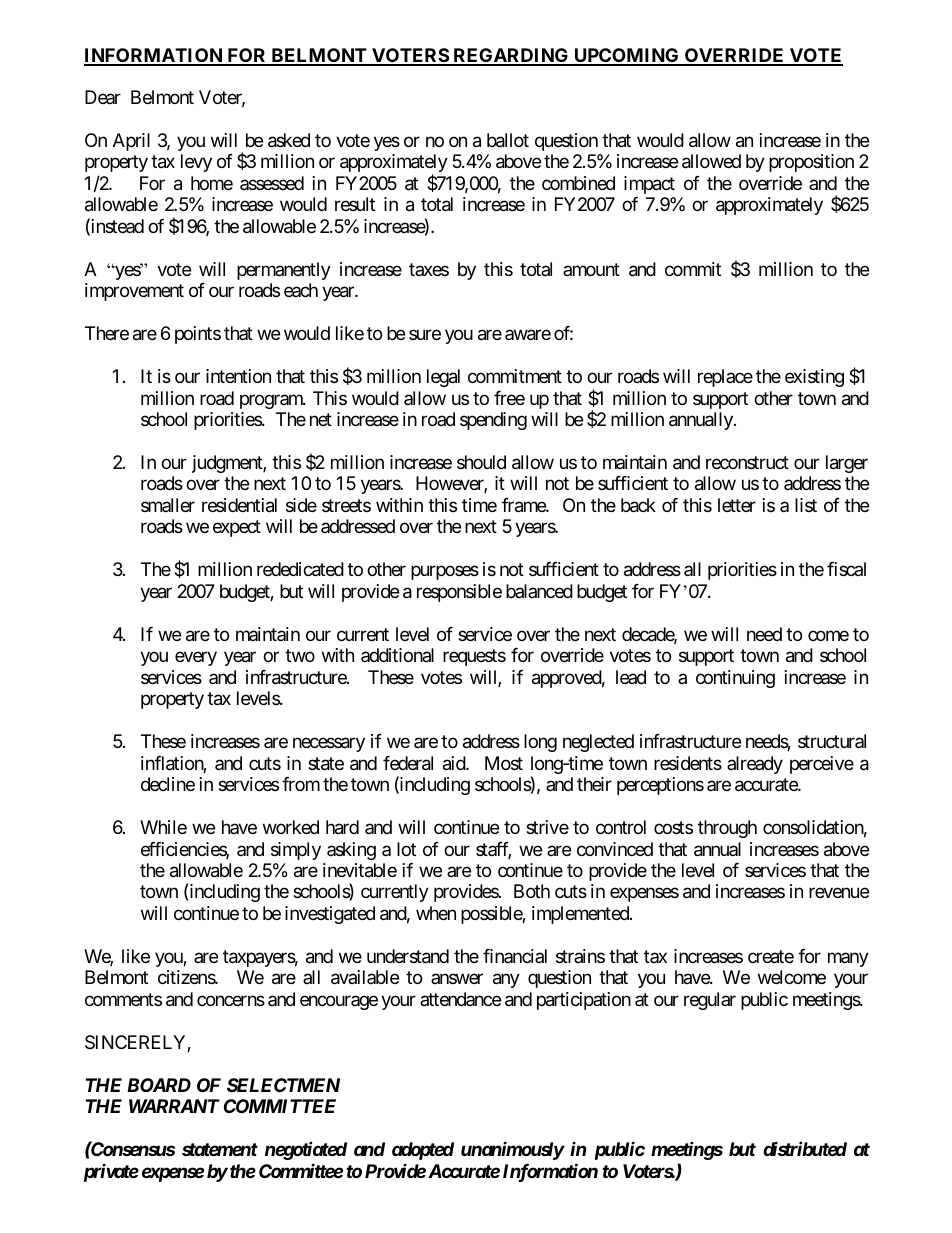  What do you see at coordinates (196, 659) in the screenshot?
I see `every` at bounding box center [196, 659].
